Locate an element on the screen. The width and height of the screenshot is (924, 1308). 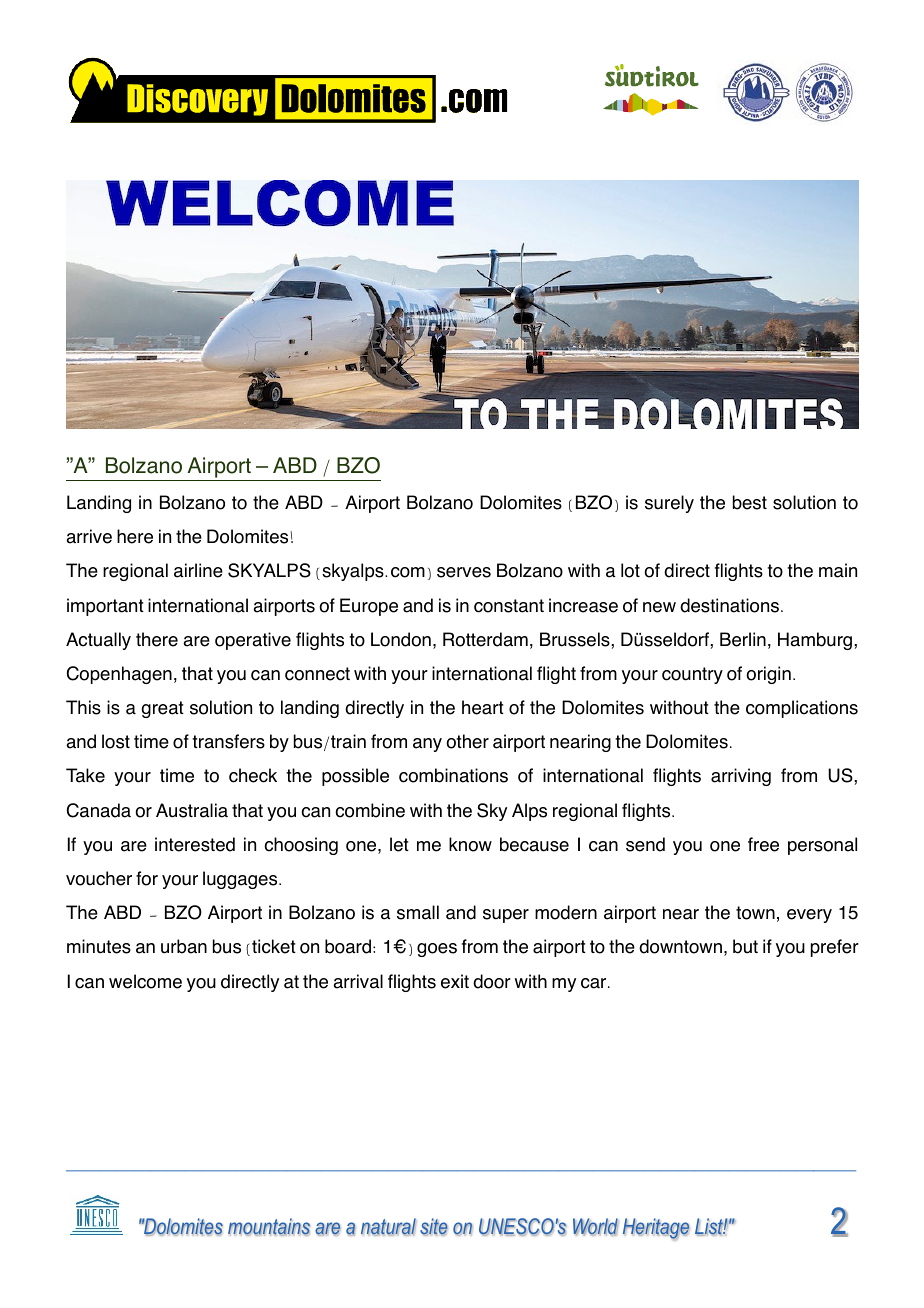
serves is located at coordinates (464, 572).
